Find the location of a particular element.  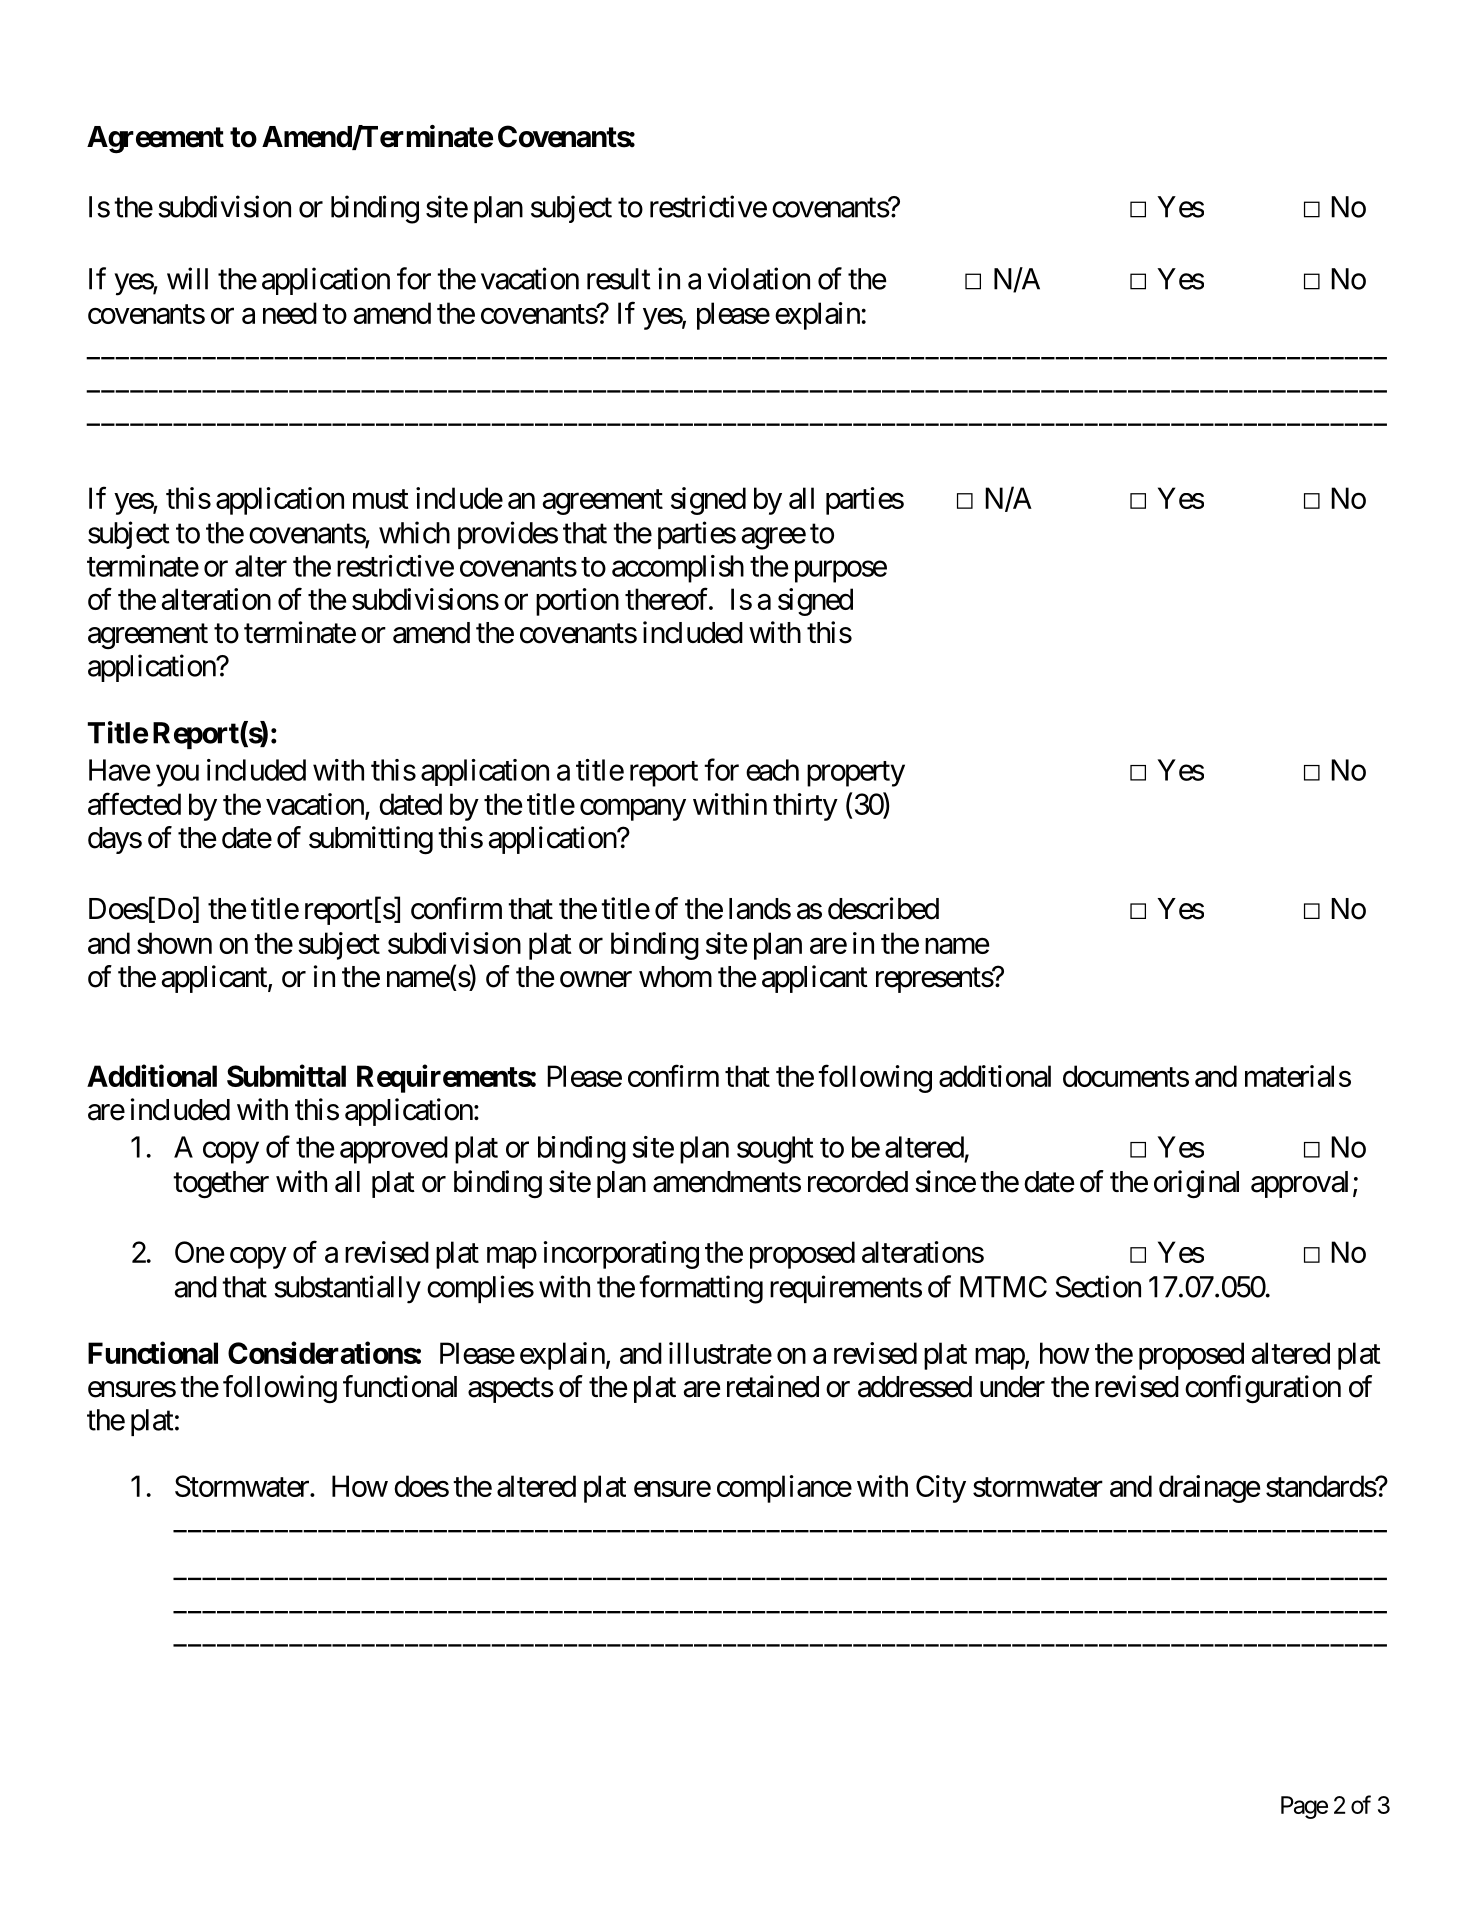

company is located at coordinates (633, 810).
